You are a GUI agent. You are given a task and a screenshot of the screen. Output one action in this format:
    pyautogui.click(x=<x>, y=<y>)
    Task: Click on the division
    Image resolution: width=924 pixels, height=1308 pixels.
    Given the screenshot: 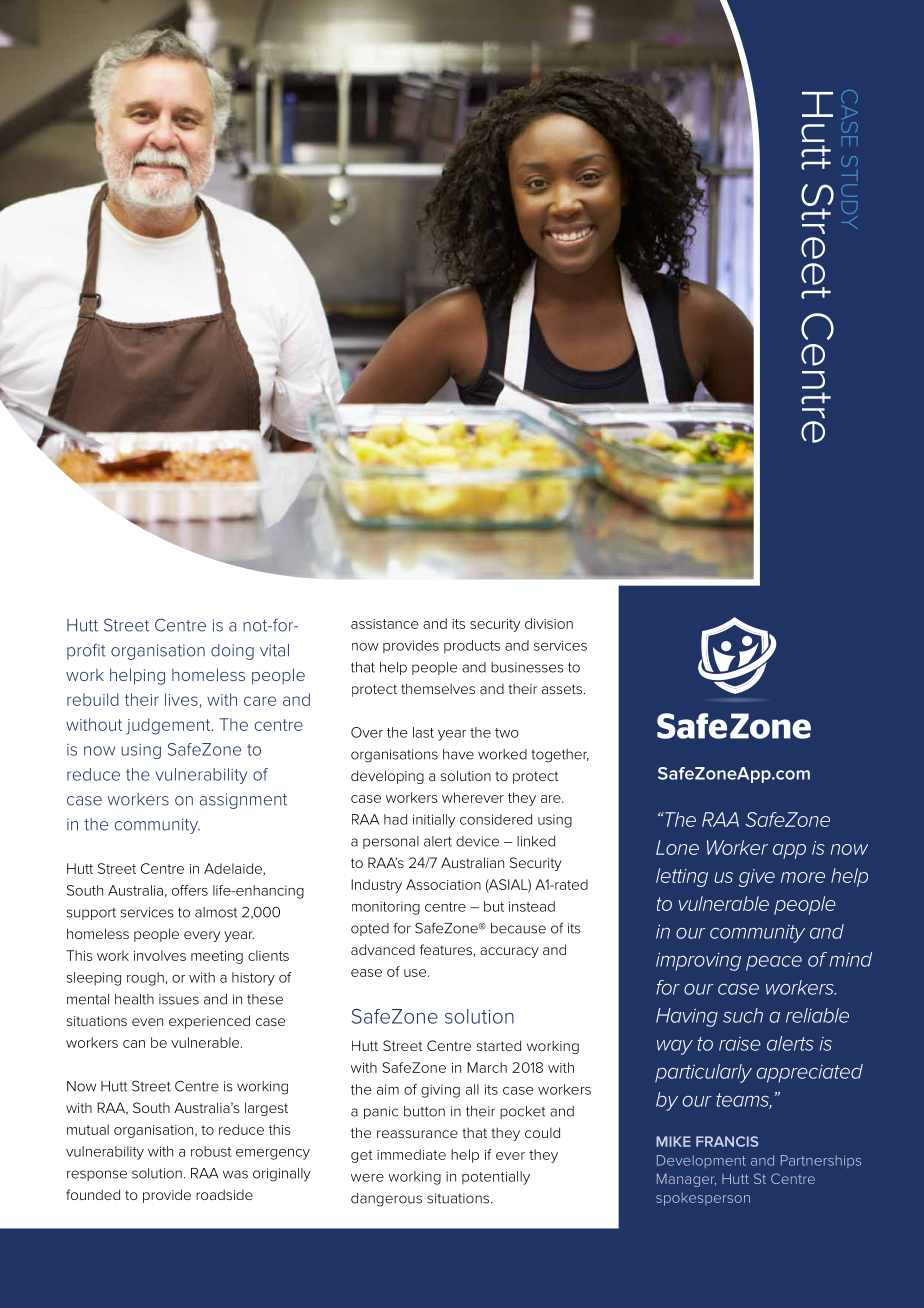 What is the action you would take?
    pyautogui.click(x=549, y=623)
